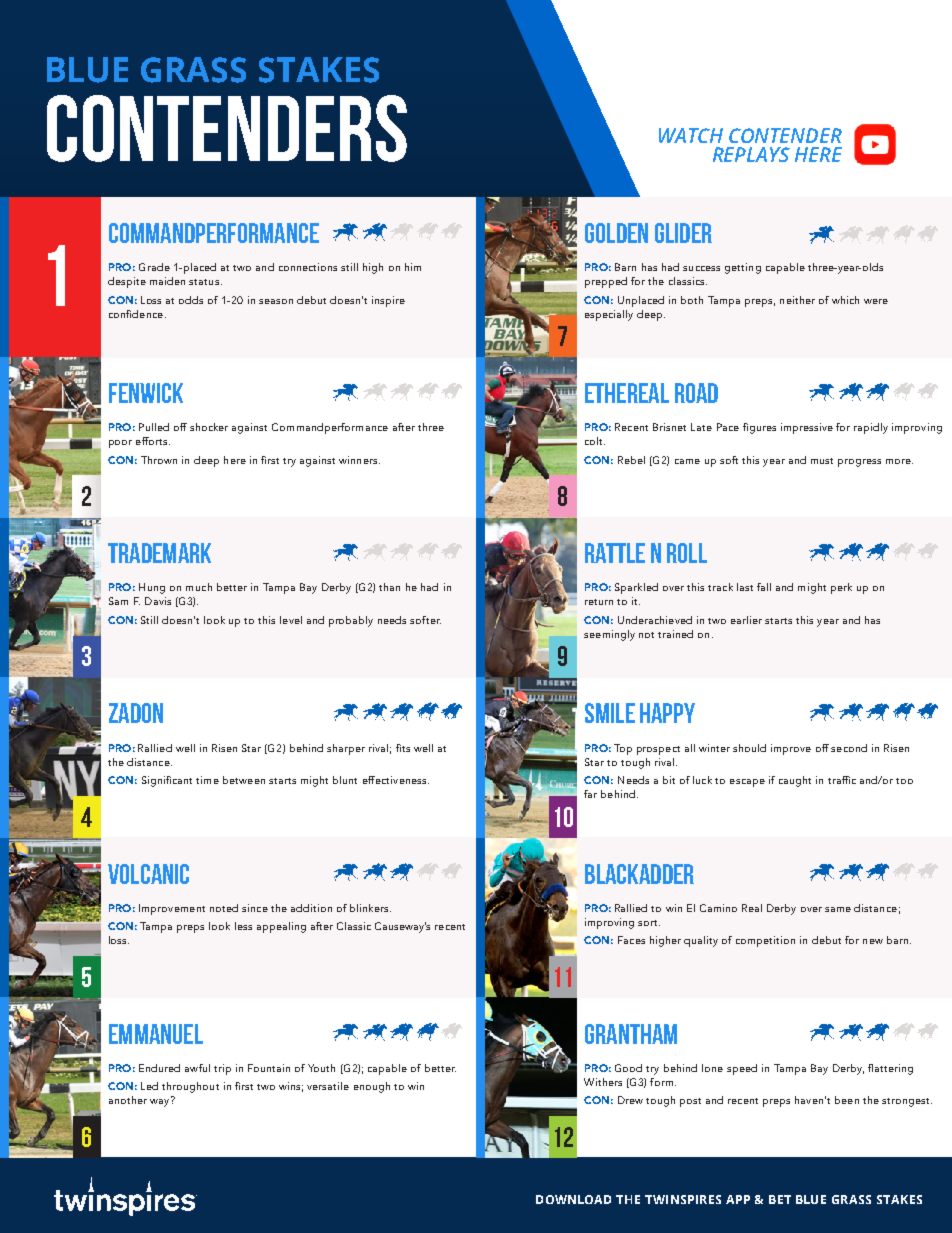 The width and height of the screenshot is (952, 1233). What do you see at coordinates (154, 267) in the screenshot?
I see `Grade` at bounding box center [154, 267].
